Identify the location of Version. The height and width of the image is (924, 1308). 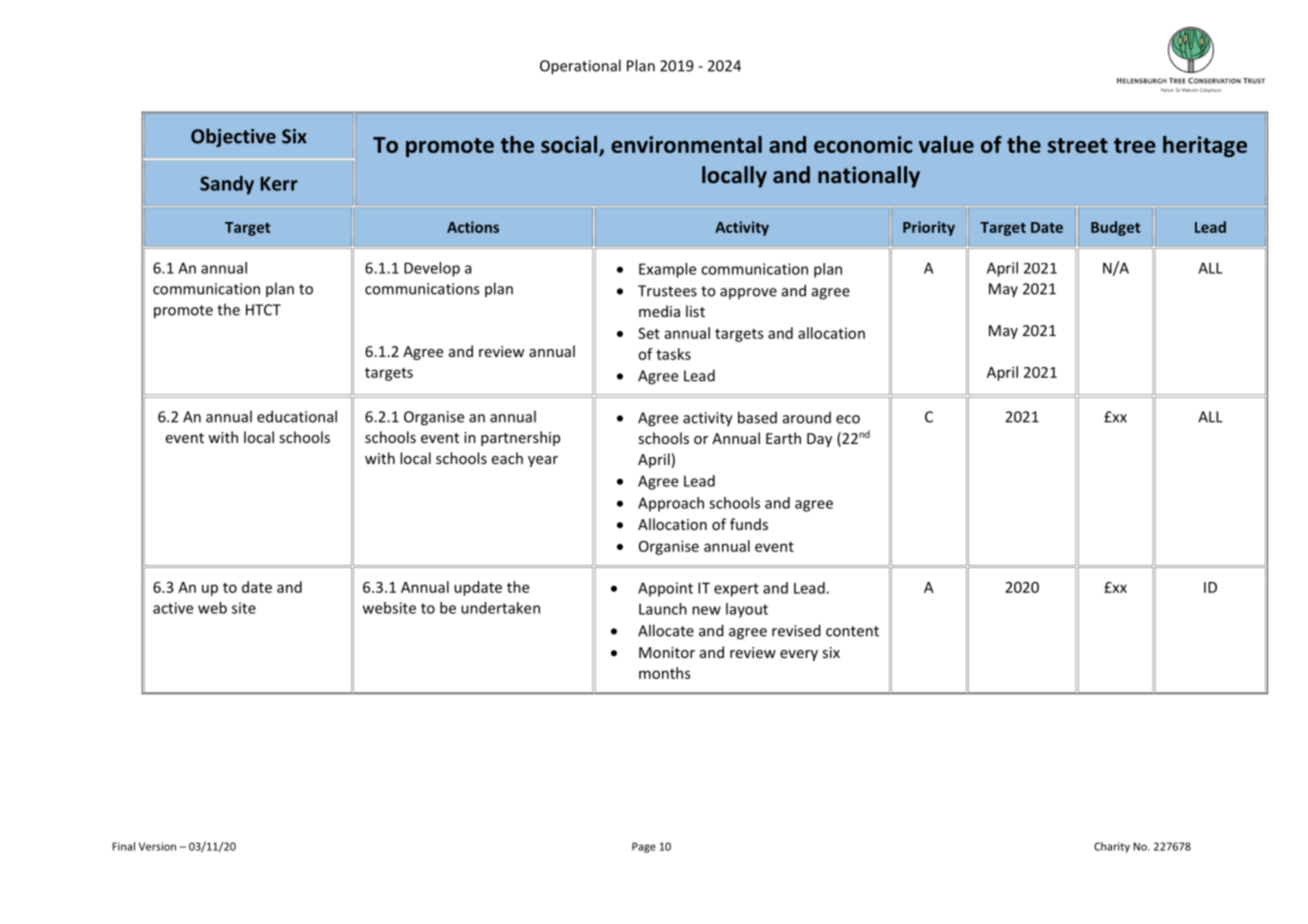
(157, 846).
